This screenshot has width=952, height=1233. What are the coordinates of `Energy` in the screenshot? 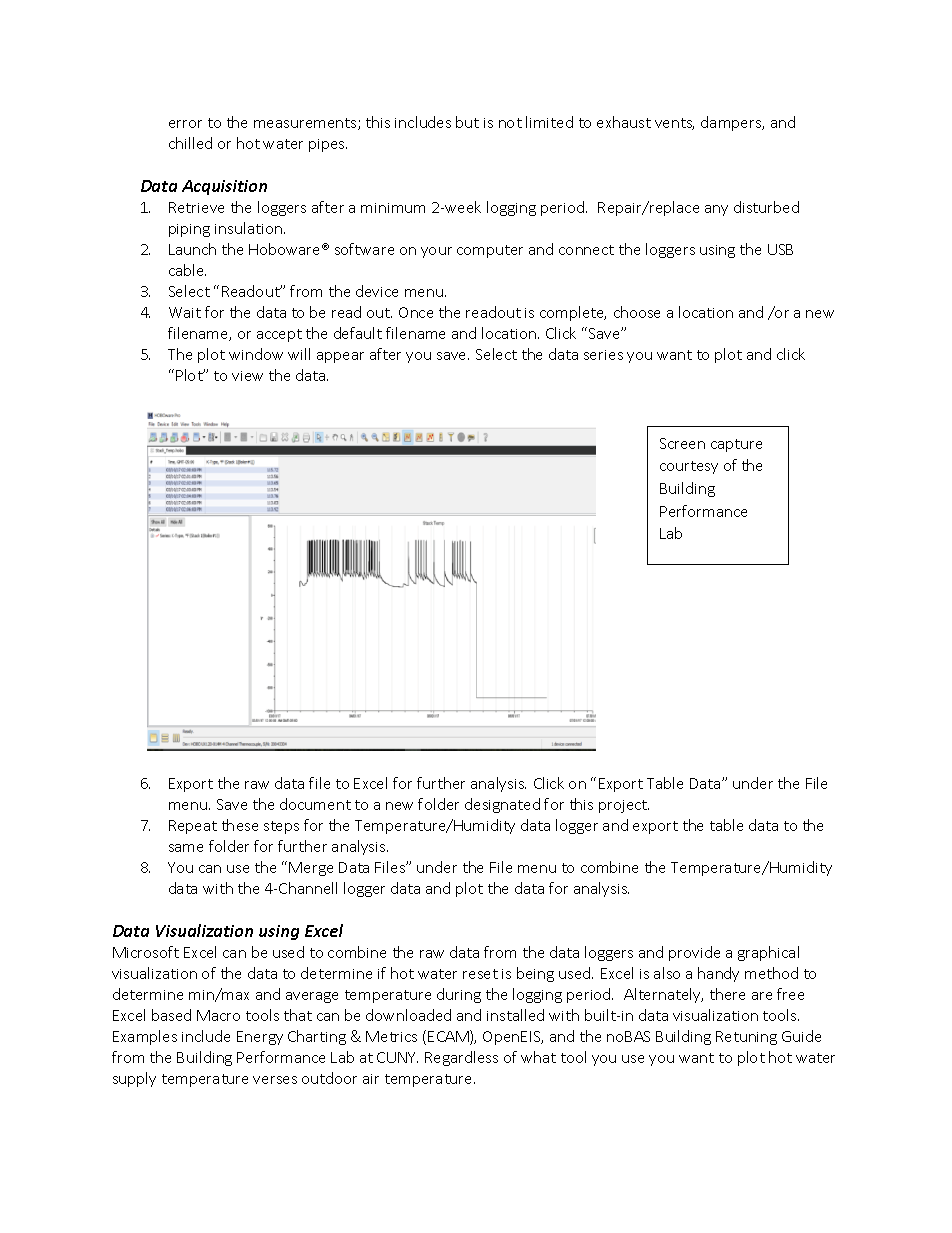 It's located at (260, 1038).
